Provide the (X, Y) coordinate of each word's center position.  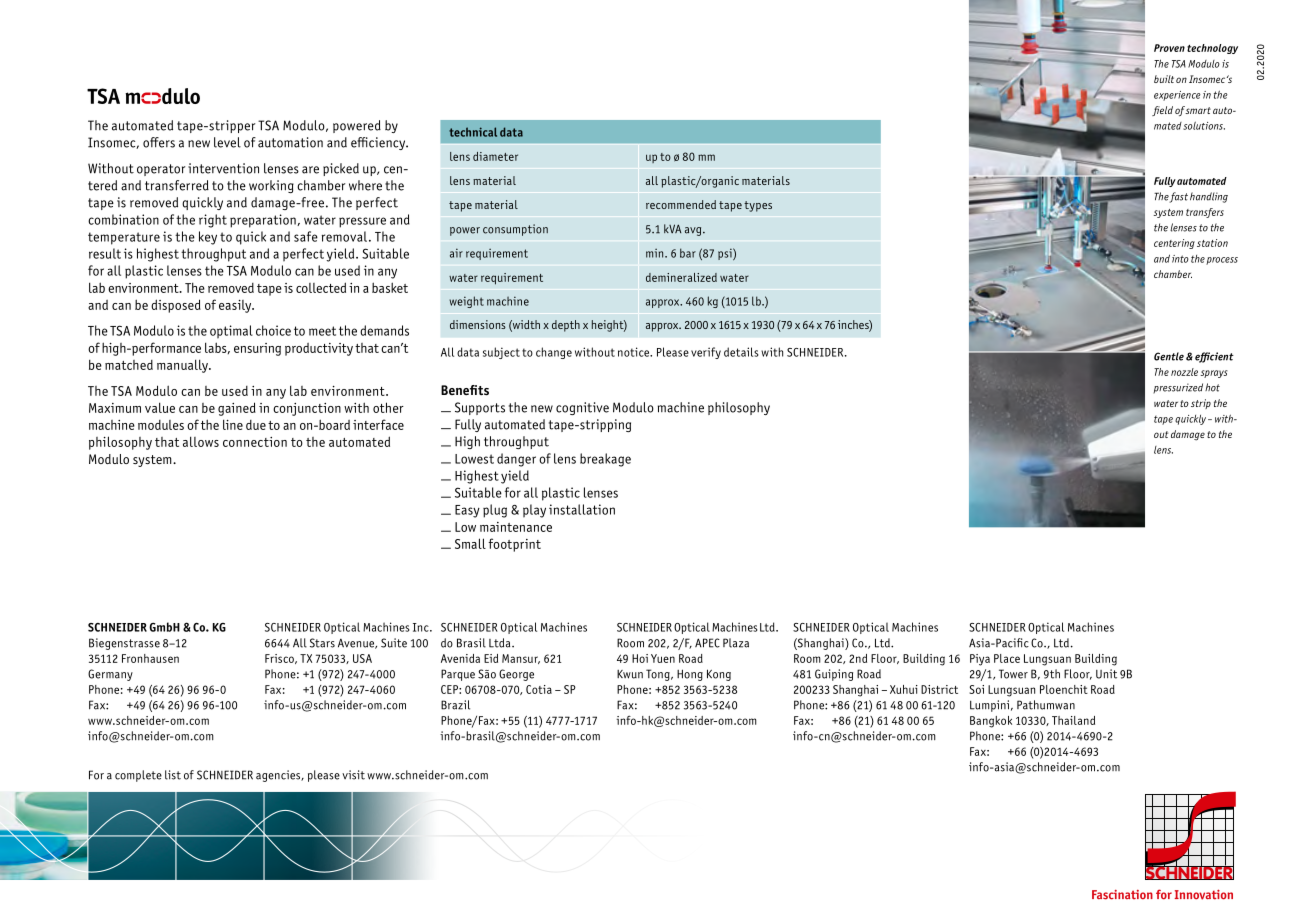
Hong (690, 675)
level (227, 142)
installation (582, 509)
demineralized (681, 277)
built (1164, 79)
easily (236, 306)
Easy (467, 511)
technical (473, 132)
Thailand (1073, 720)
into (1180, 259)
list (173, 775)
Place (1007, 658)
